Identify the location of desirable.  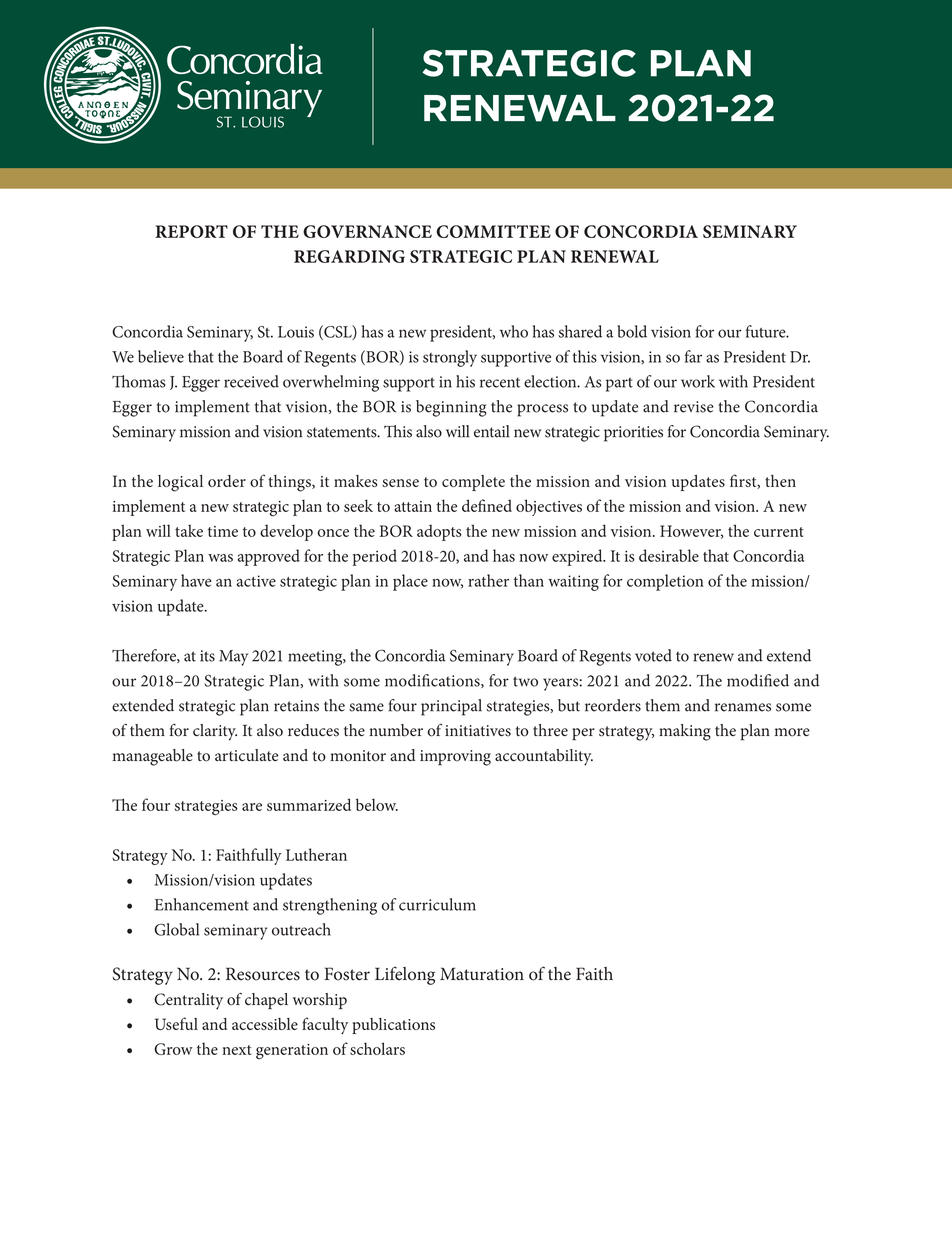
(669, 555).
